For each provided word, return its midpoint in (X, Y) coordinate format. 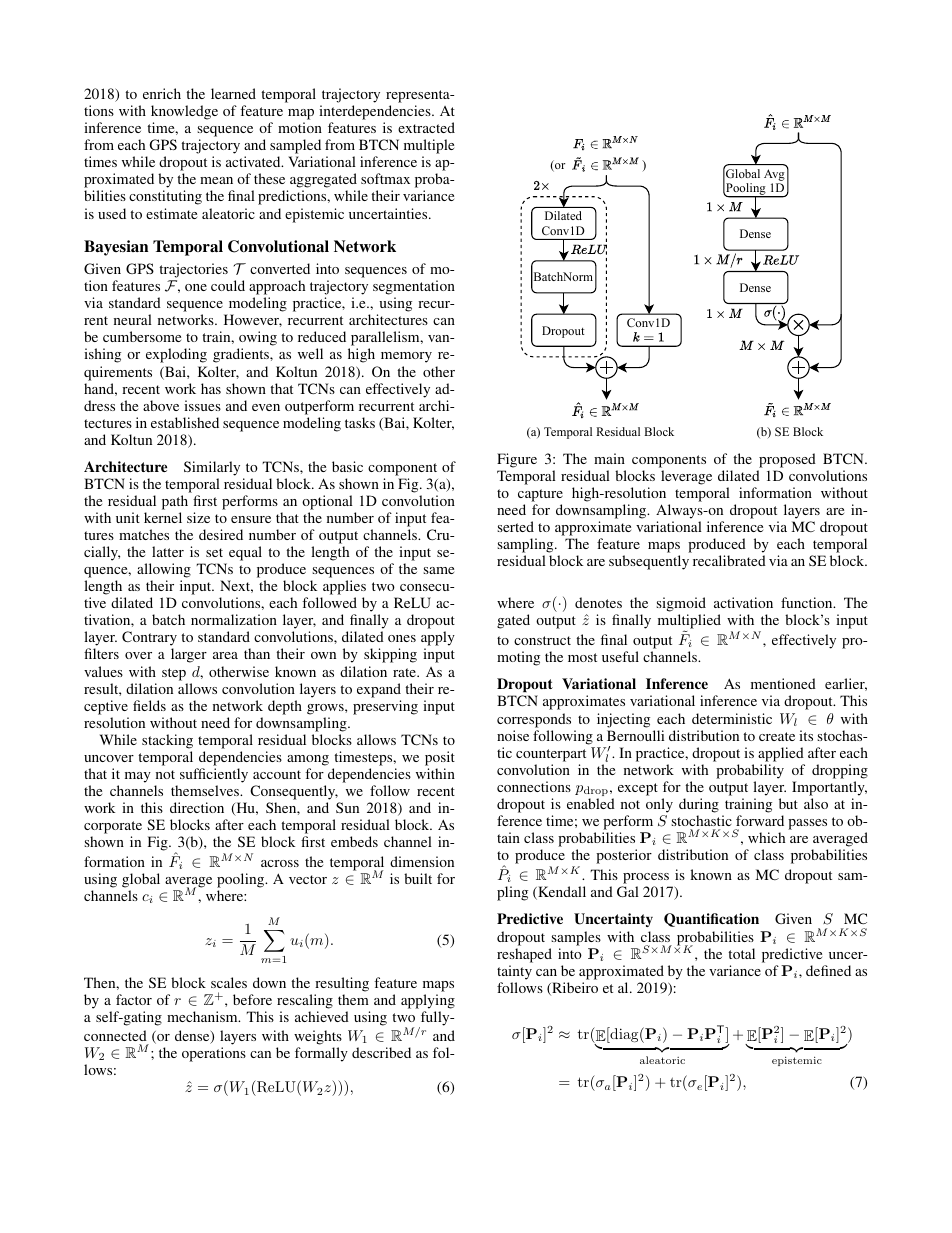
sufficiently (214, 775)
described (381, 1052)
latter (168, 551)
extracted (426, 127)
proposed (787, 460)
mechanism (203, 1016)
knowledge (184, 112)
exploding (176, 355)
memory (406, 357)
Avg (775, 174)
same (438, 570)
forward (760, 820)
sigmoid (681, 606)
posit (440, 758)
